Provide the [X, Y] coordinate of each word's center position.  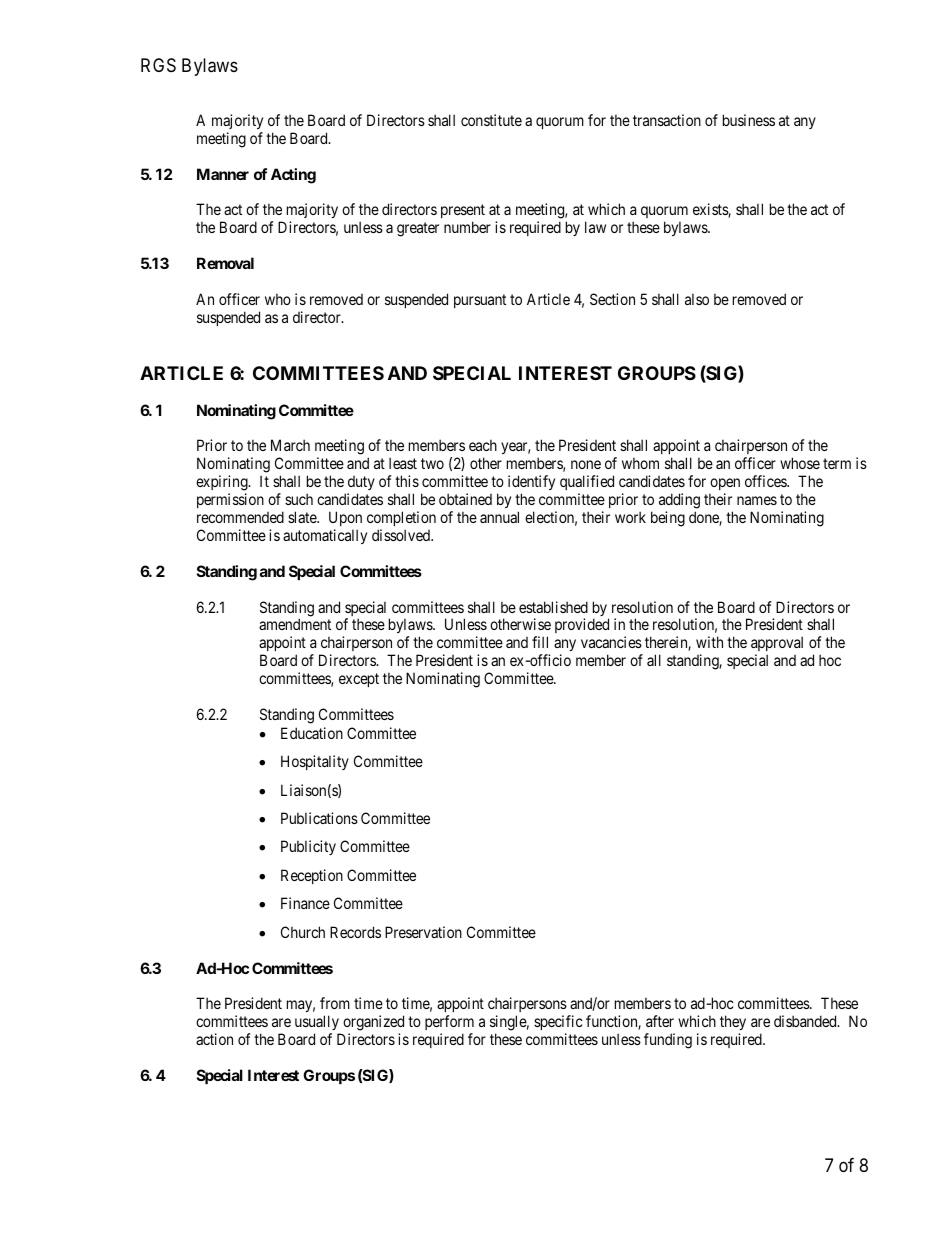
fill [540, 642]
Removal [225, 263]
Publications [319, 818]
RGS [158, 65]
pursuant [480, 301]
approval [777, 645]
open [724, 486]
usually [317, 1022]
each [483, 445]
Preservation [423, 932]
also [697, 299]
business [749, 120]
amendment [295, 624]
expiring [223, 484]
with [709, 642]
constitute [491, 120]
